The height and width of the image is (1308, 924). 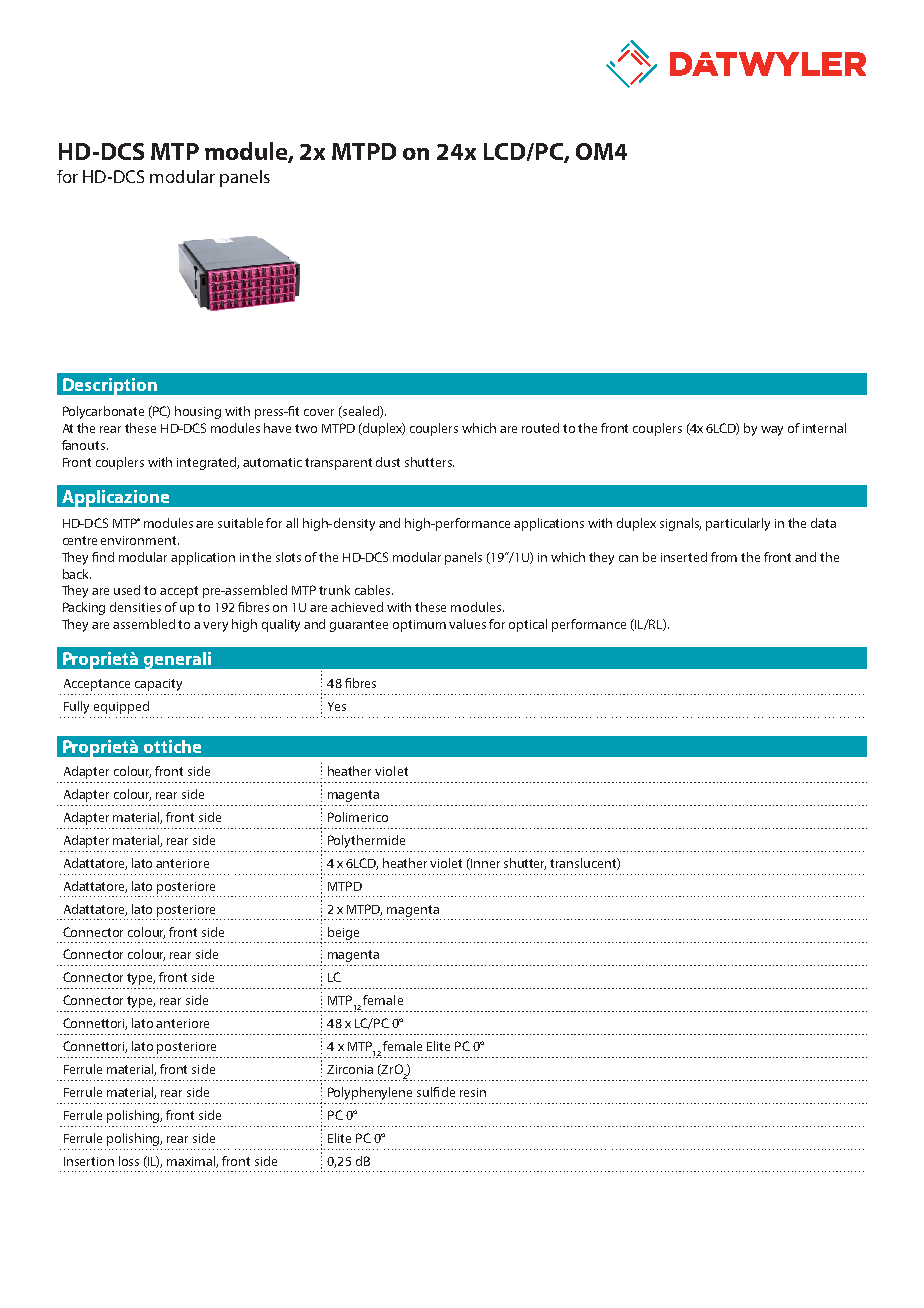 What do you see at coordinates (388, 462) in the image?
I see `dust` at bounding box center [388, 462].
